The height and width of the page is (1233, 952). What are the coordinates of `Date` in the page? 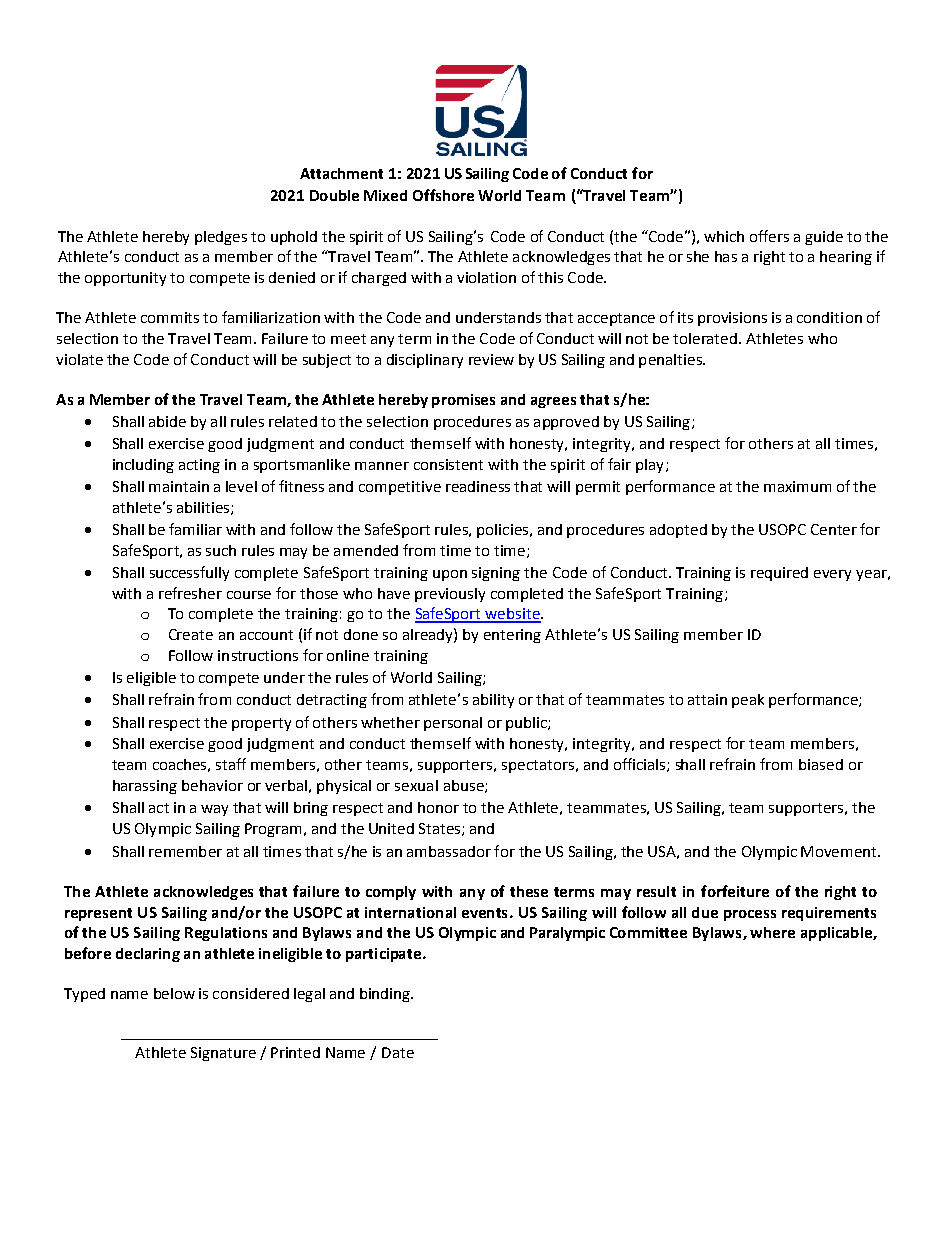 It's located at (398, 1052).
